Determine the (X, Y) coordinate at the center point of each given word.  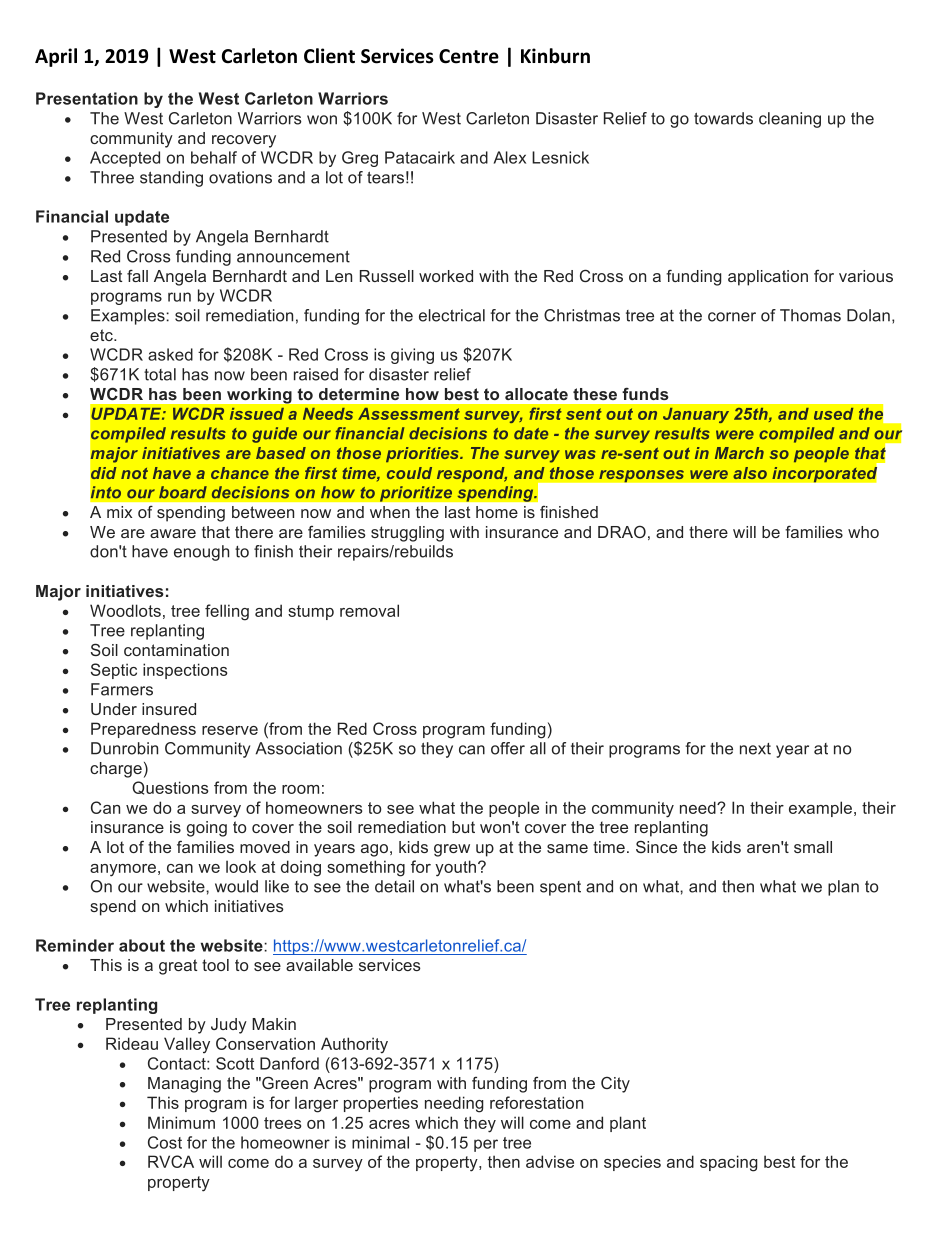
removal (369, 610)
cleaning (790, 120)
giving (412, 356)
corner (732, 317)
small (813, 847)
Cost (165, 1142)
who (863, 532)
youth (455, 868)
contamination (176, 650)
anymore (123, 870)
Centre (469, 56)
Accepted (125, 159)
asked (170, 354)
